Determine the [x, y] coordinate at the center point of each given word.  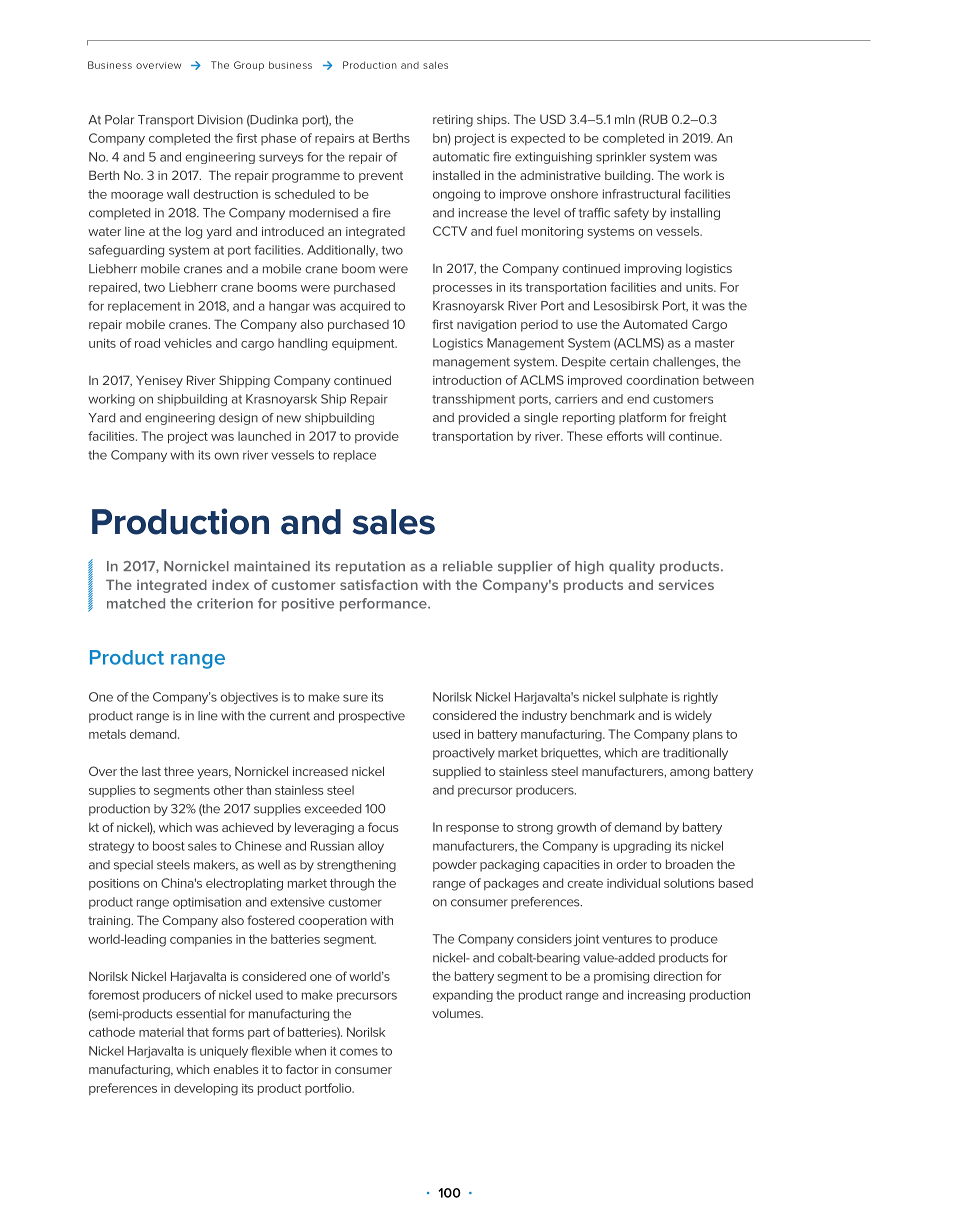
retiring [453, 121]
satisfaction [379, 584]
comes [359, 1052]
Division [220, 120]
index [230, 584]
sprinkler [621, 158]
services [686, 585]
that [198, 1032]
